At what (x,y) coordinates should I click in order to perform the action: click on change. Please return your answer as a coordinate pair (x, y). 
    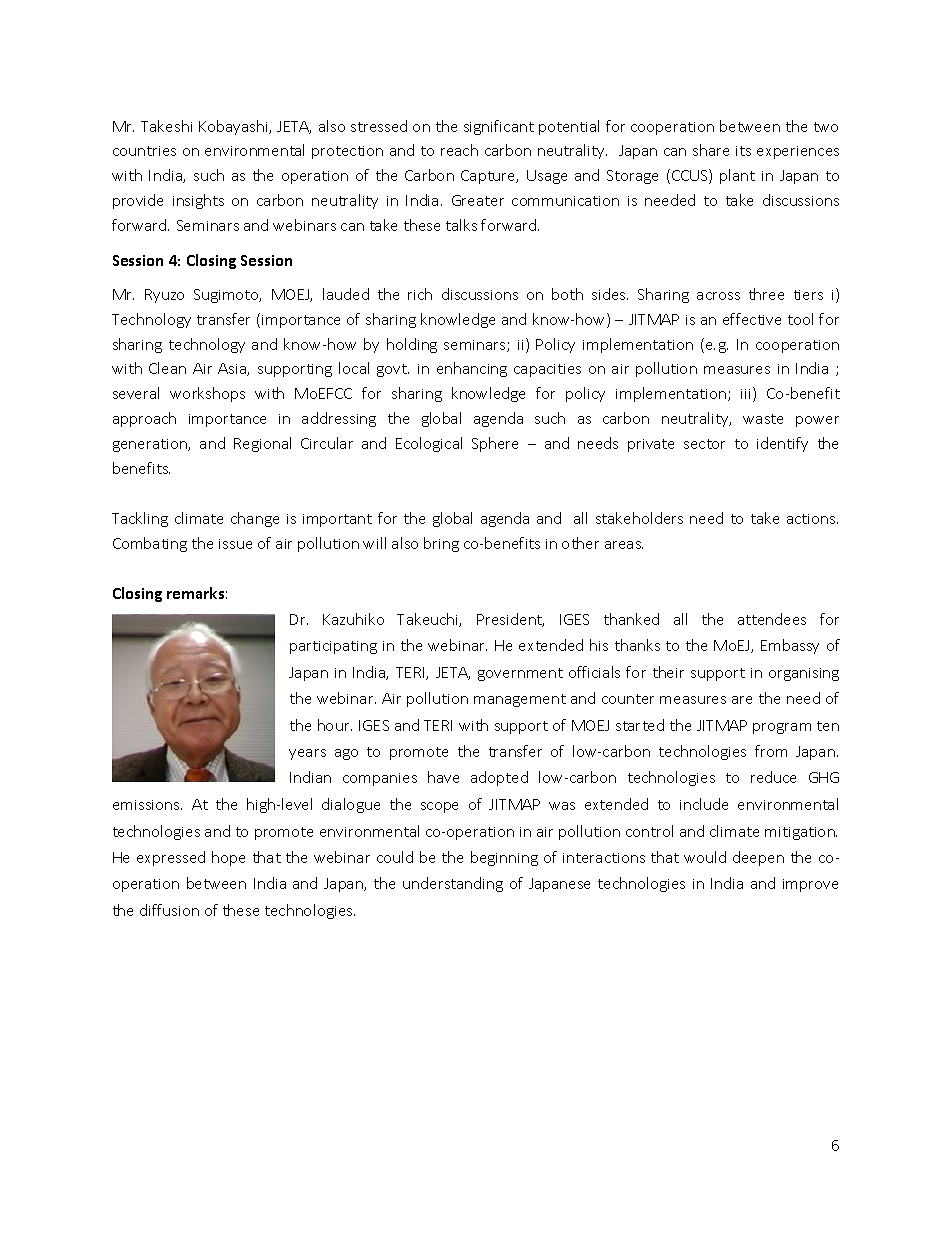
    Looking at the image, I should click on (255, 519).
